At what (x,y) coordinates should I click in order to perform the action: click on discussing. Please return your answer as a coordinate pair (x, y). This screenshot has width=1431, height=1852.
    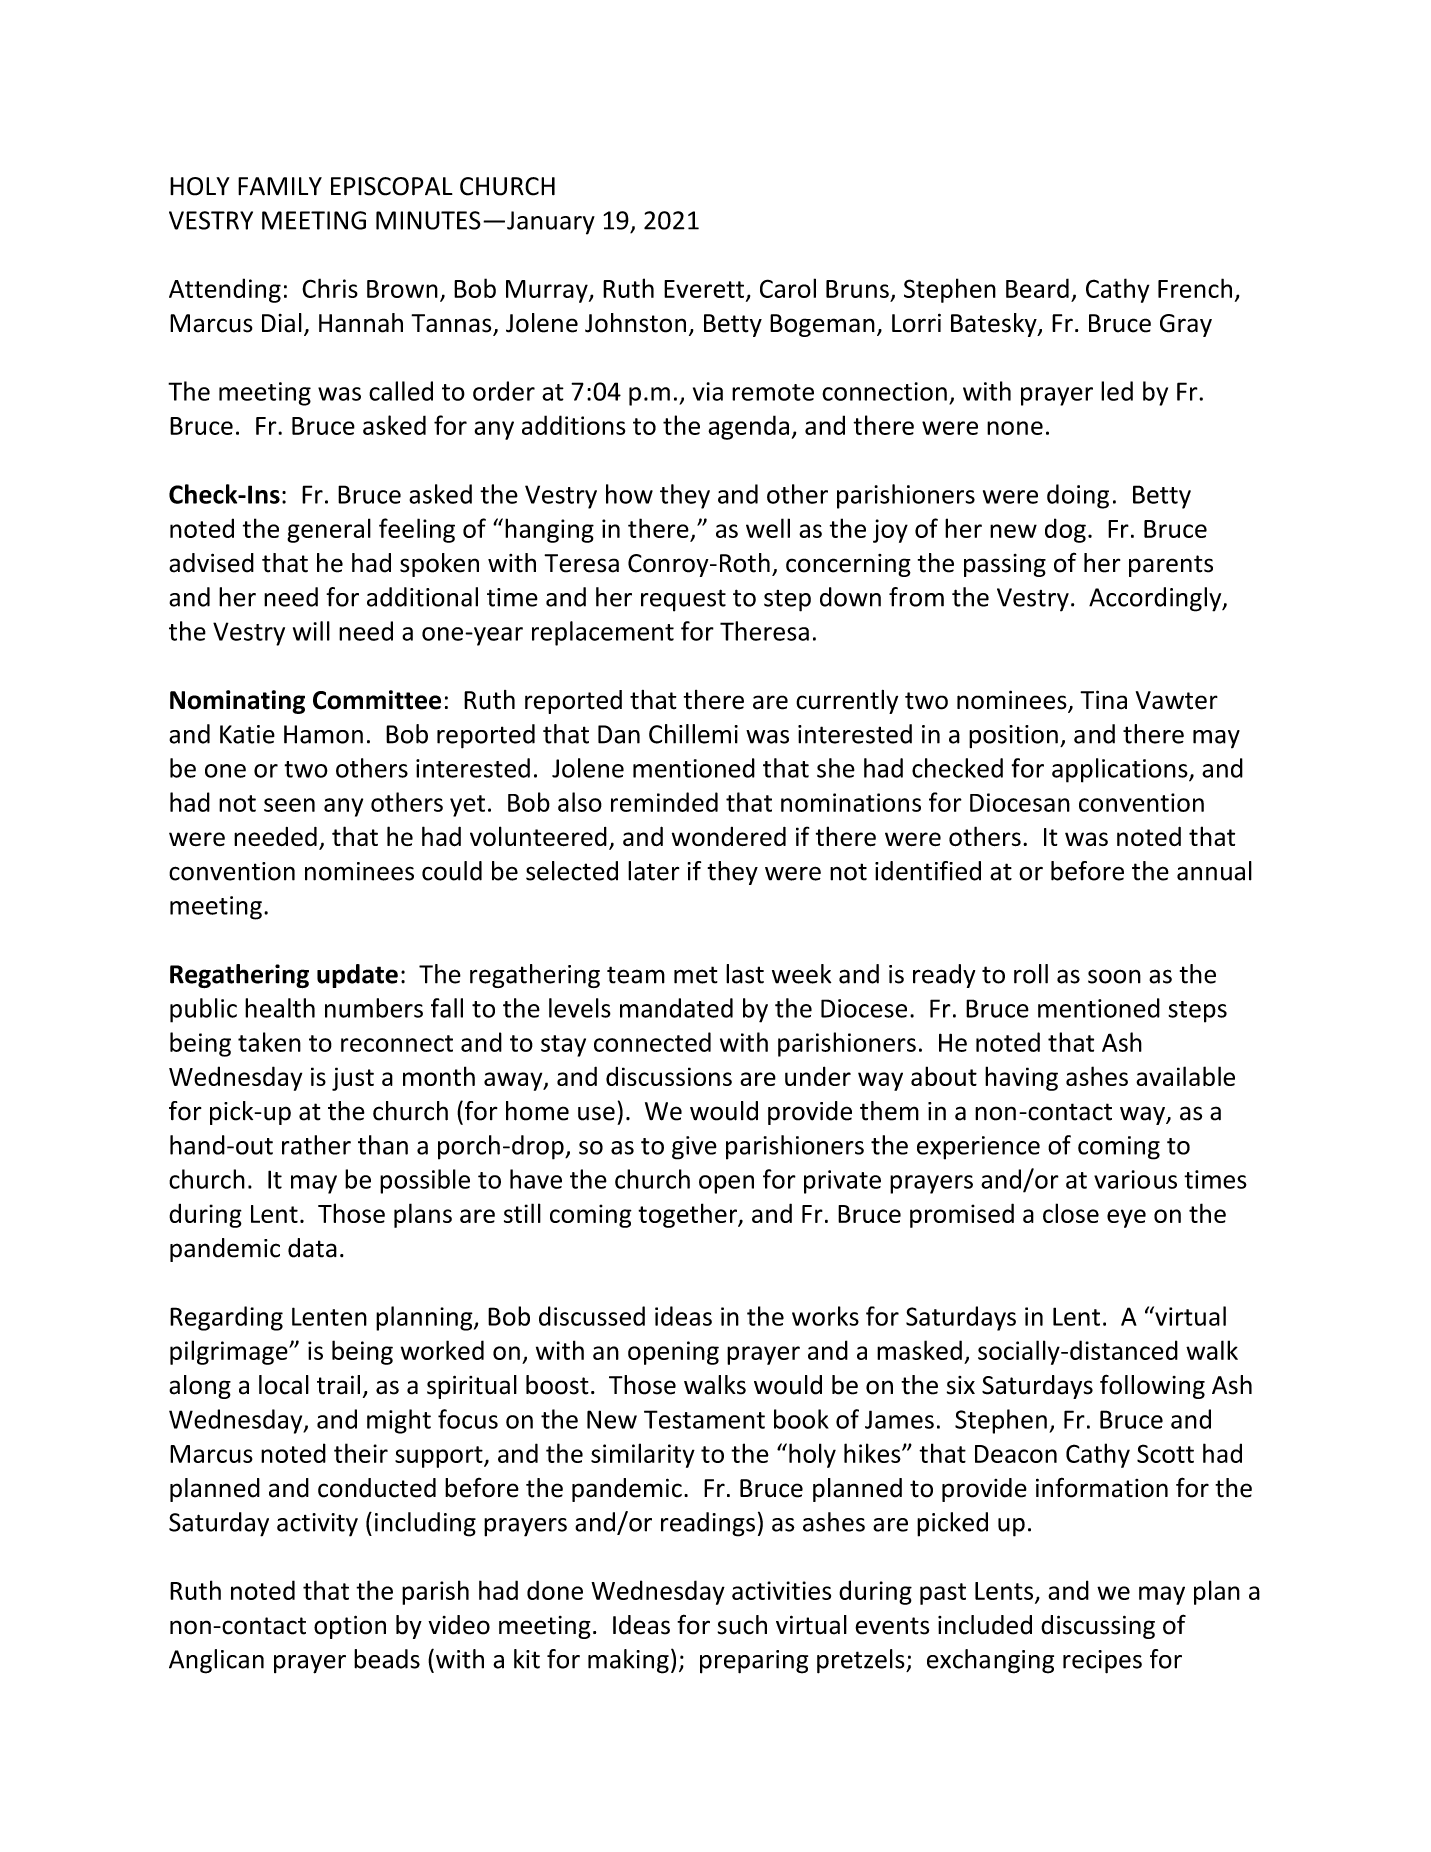
    Looking at the image, I should click on (1098, 1627).
